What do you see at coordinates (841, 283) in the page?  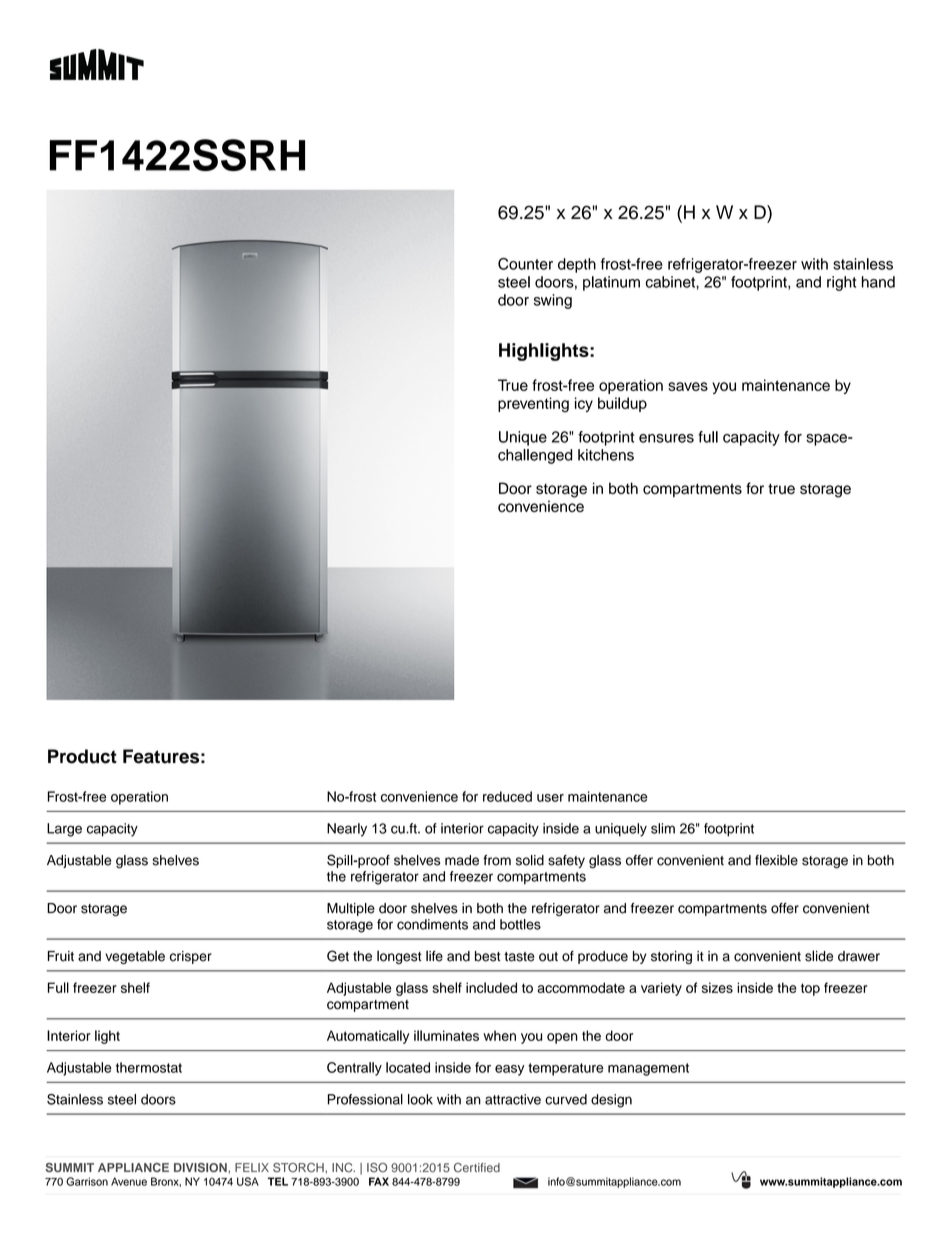 I see `right` at bounding box center [841, 283].
